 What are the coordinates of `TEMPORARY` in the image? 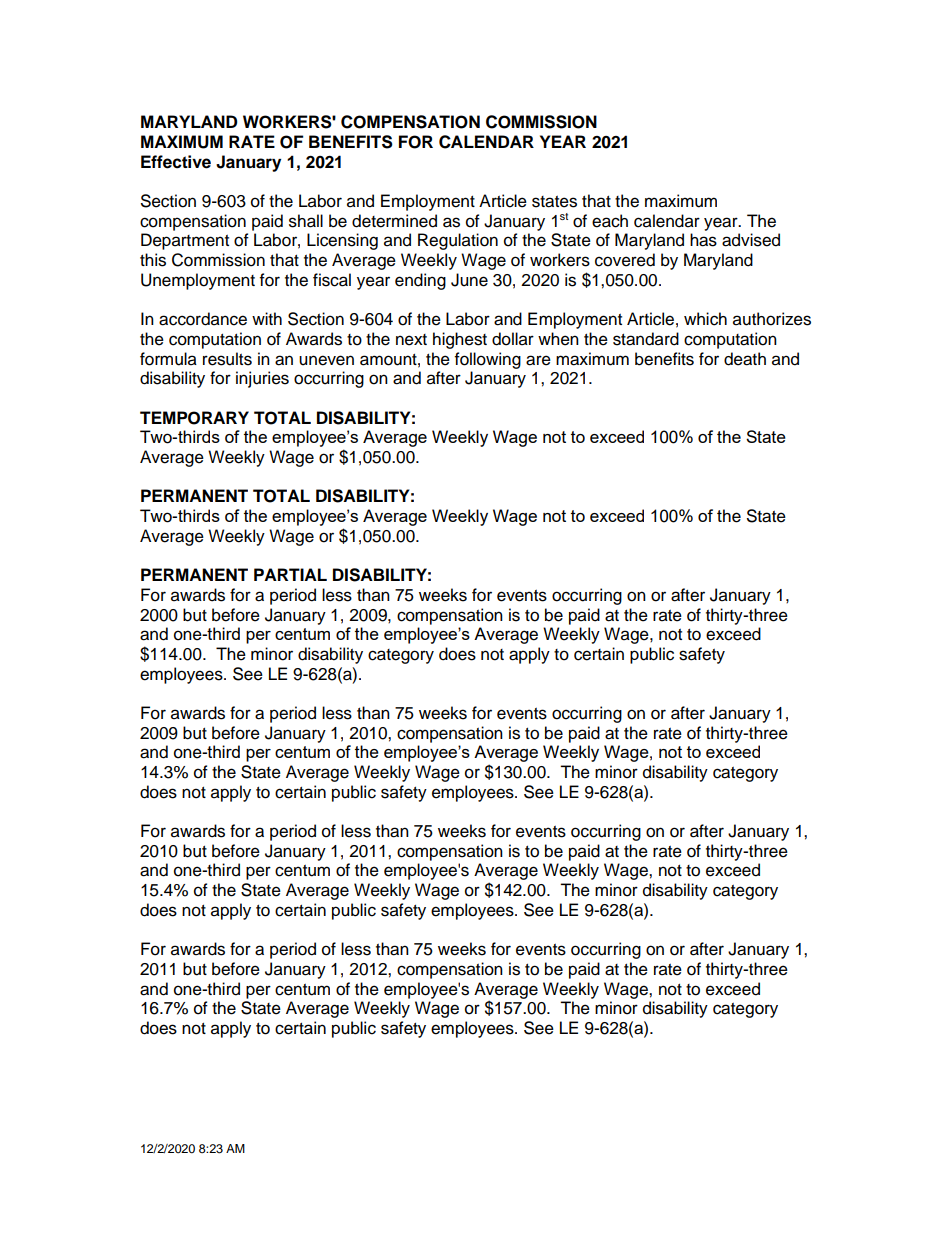 It's located at (194, 418).
